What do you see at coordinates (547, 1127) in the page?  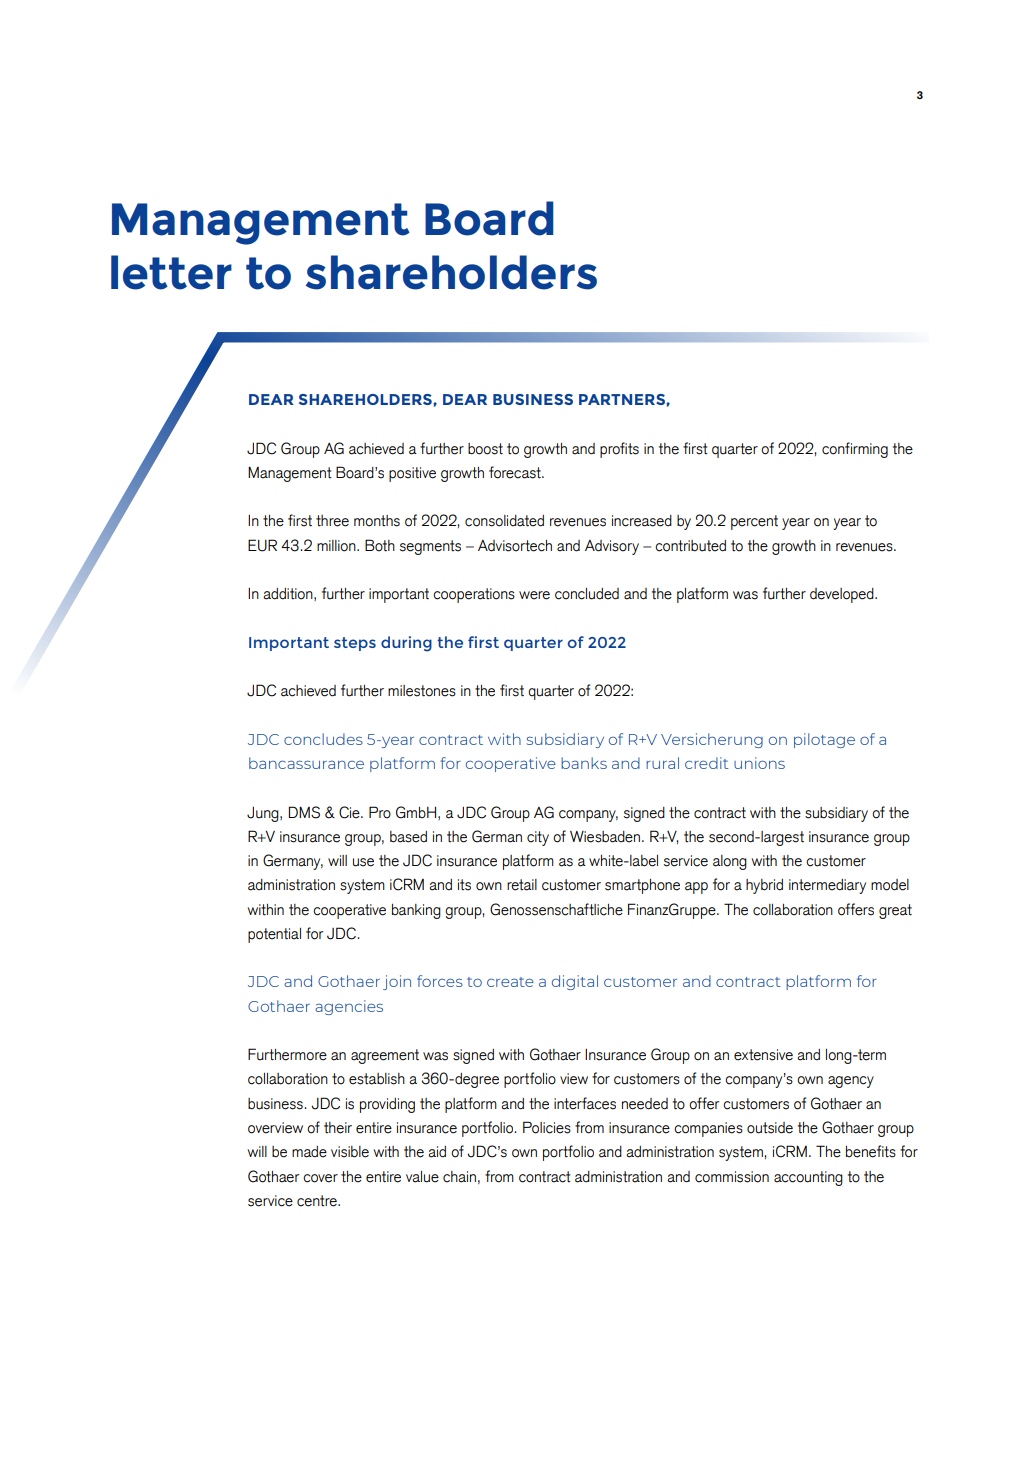 I see `Policies` at bounding box center [547, 1127].
